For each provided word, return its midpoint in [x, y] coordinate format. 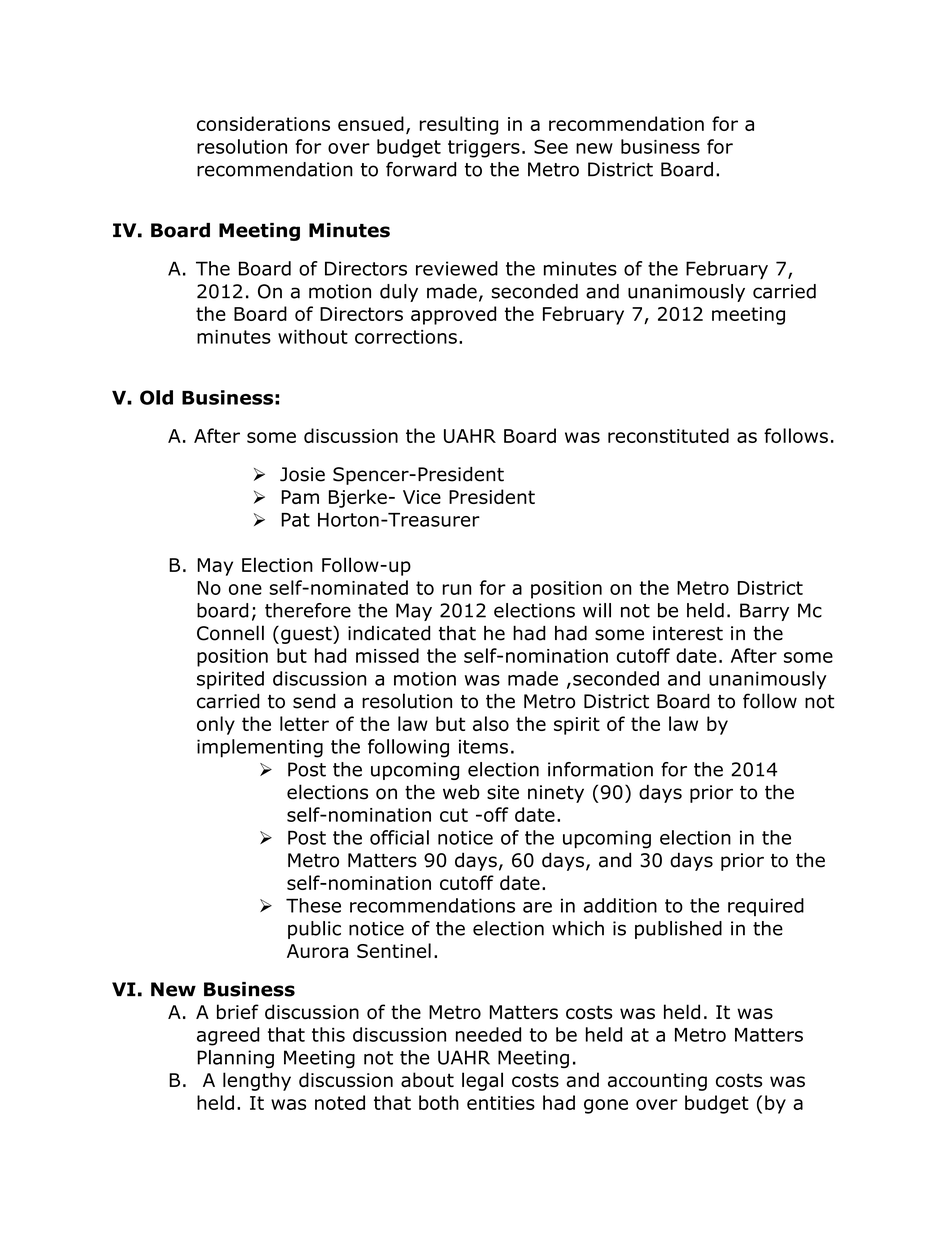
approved [453, 315]
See [551, 146]
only [216, 725]
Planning [235, 1059]
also [491, 723]
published [678, 930]
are [537, 907]
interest [688, 633]
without [313, 336]
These [313, 905]
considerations [263, 123]
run [457, 589]
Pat [295, 520]
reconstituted [668, 435]
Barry [764, 612]
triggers [484, 149]
